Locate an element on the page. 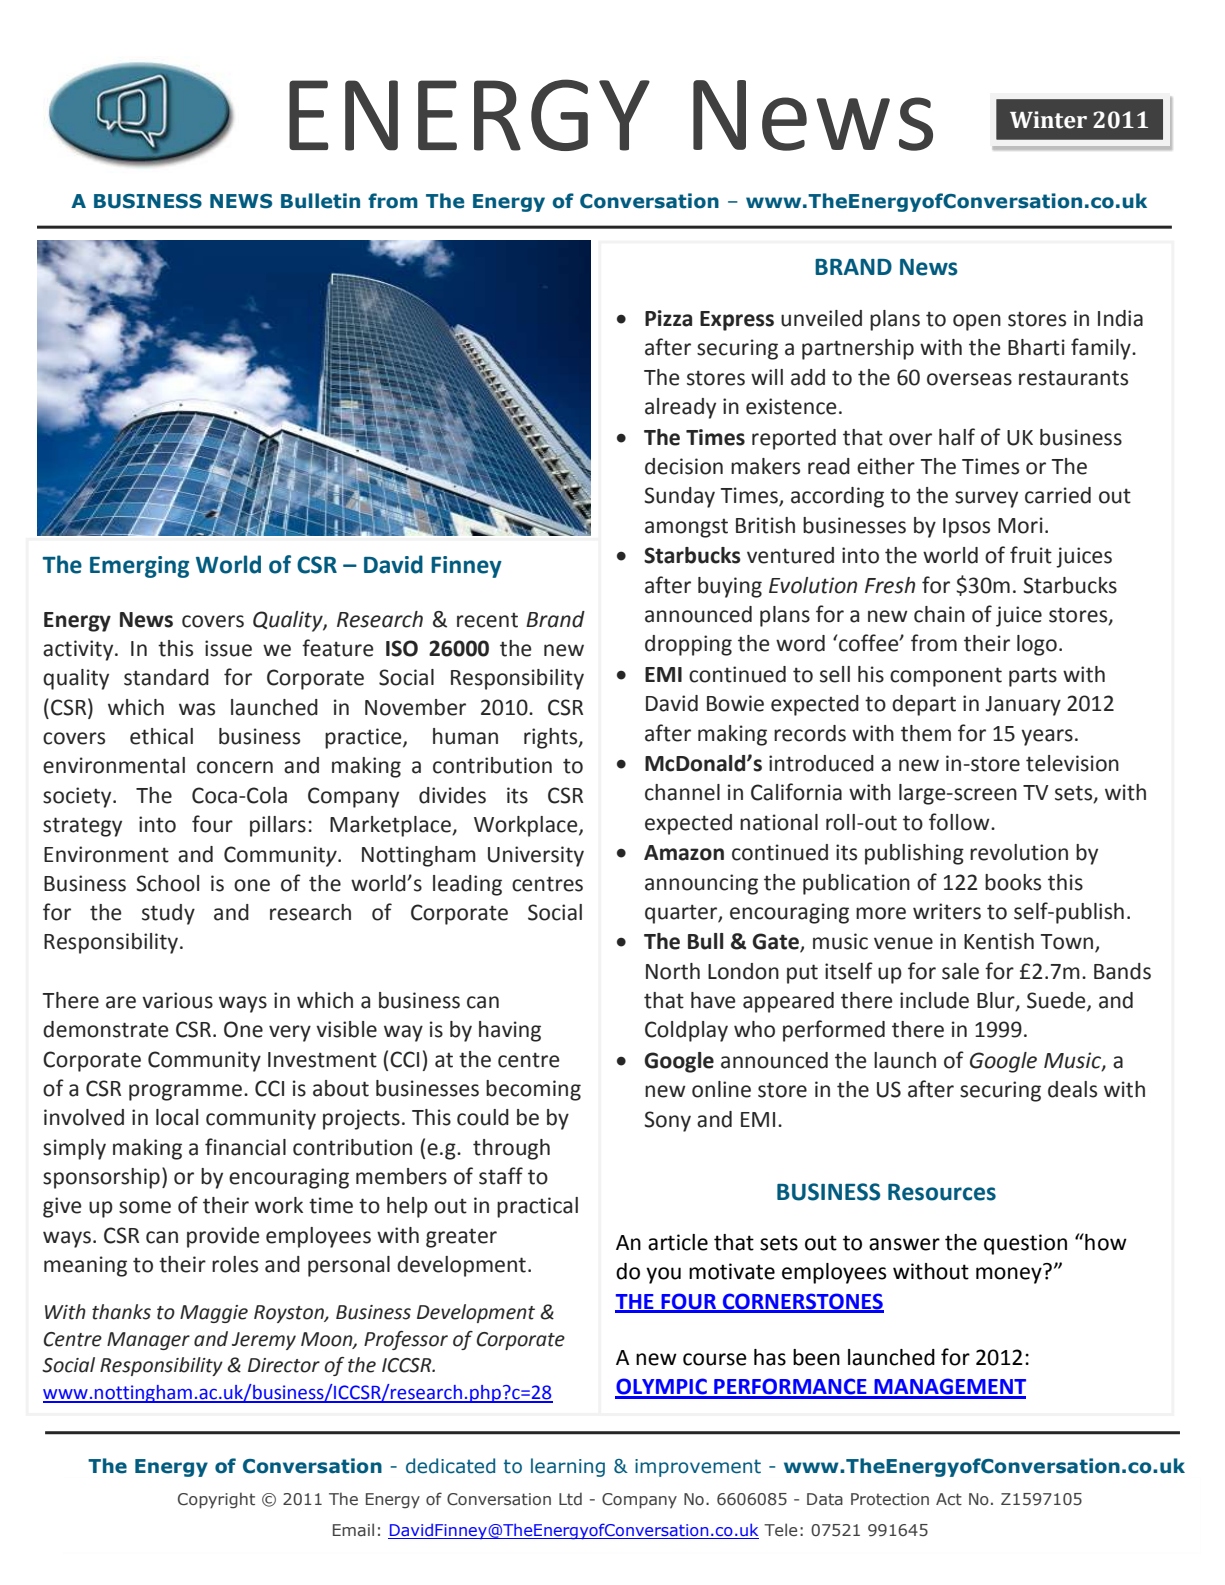 The height and width of the page is (1585, 1225). Copyright is located at coordinates (216, 1500).
